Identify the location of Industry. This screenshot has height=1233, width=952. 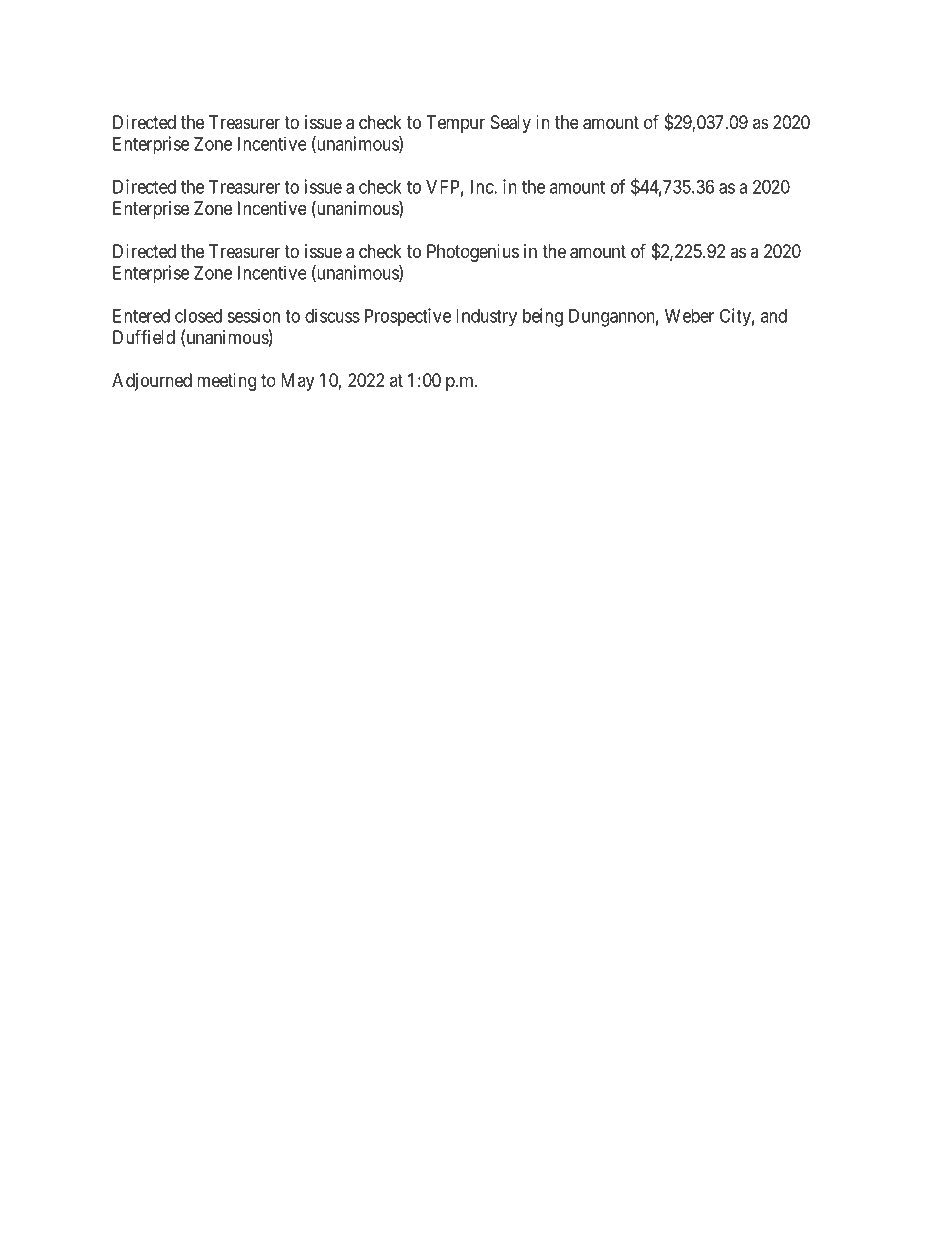
(486, 318).
